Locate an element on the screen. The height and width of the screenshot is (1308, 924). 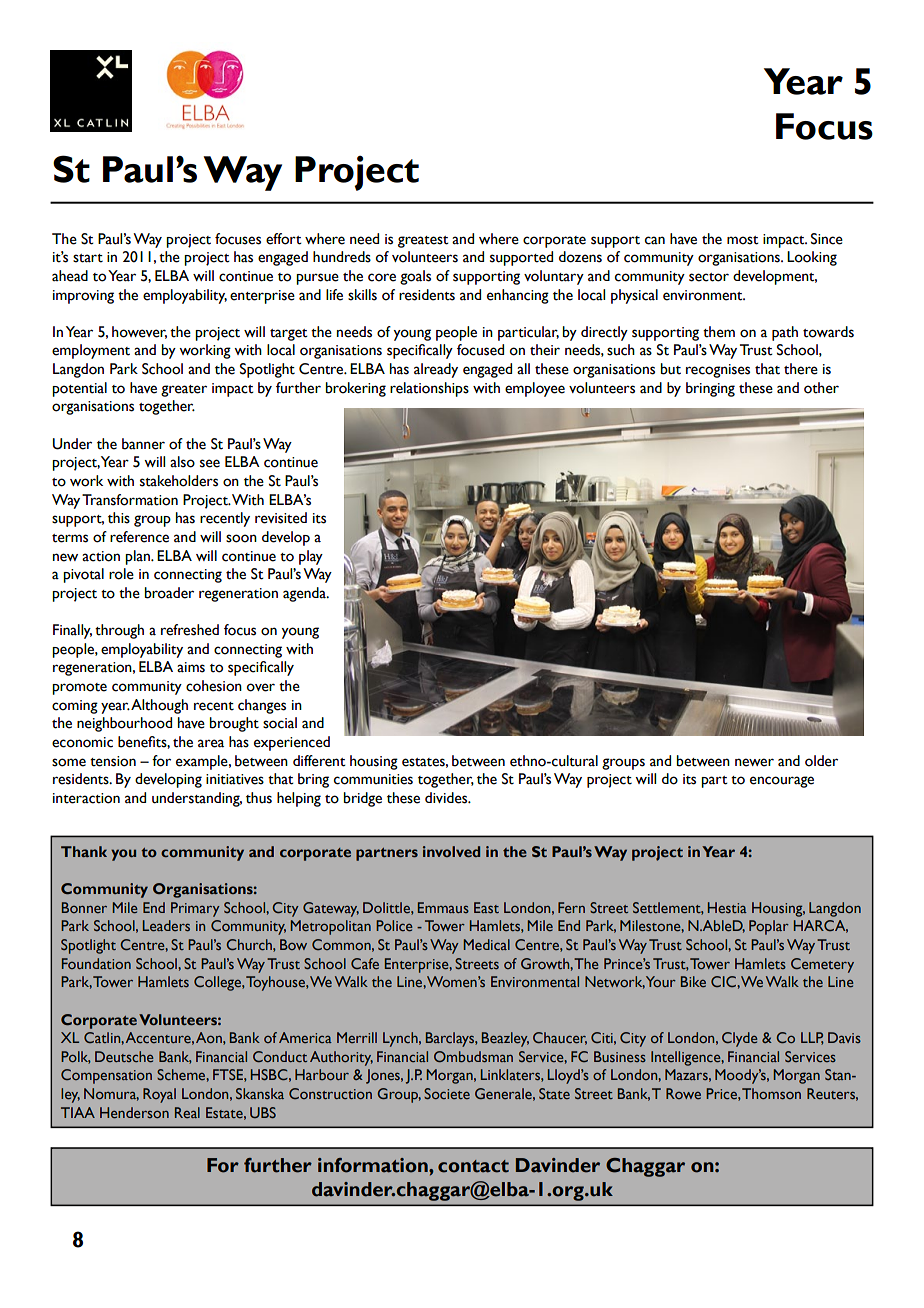
Thomson is located at coordinates (771, 1093).
